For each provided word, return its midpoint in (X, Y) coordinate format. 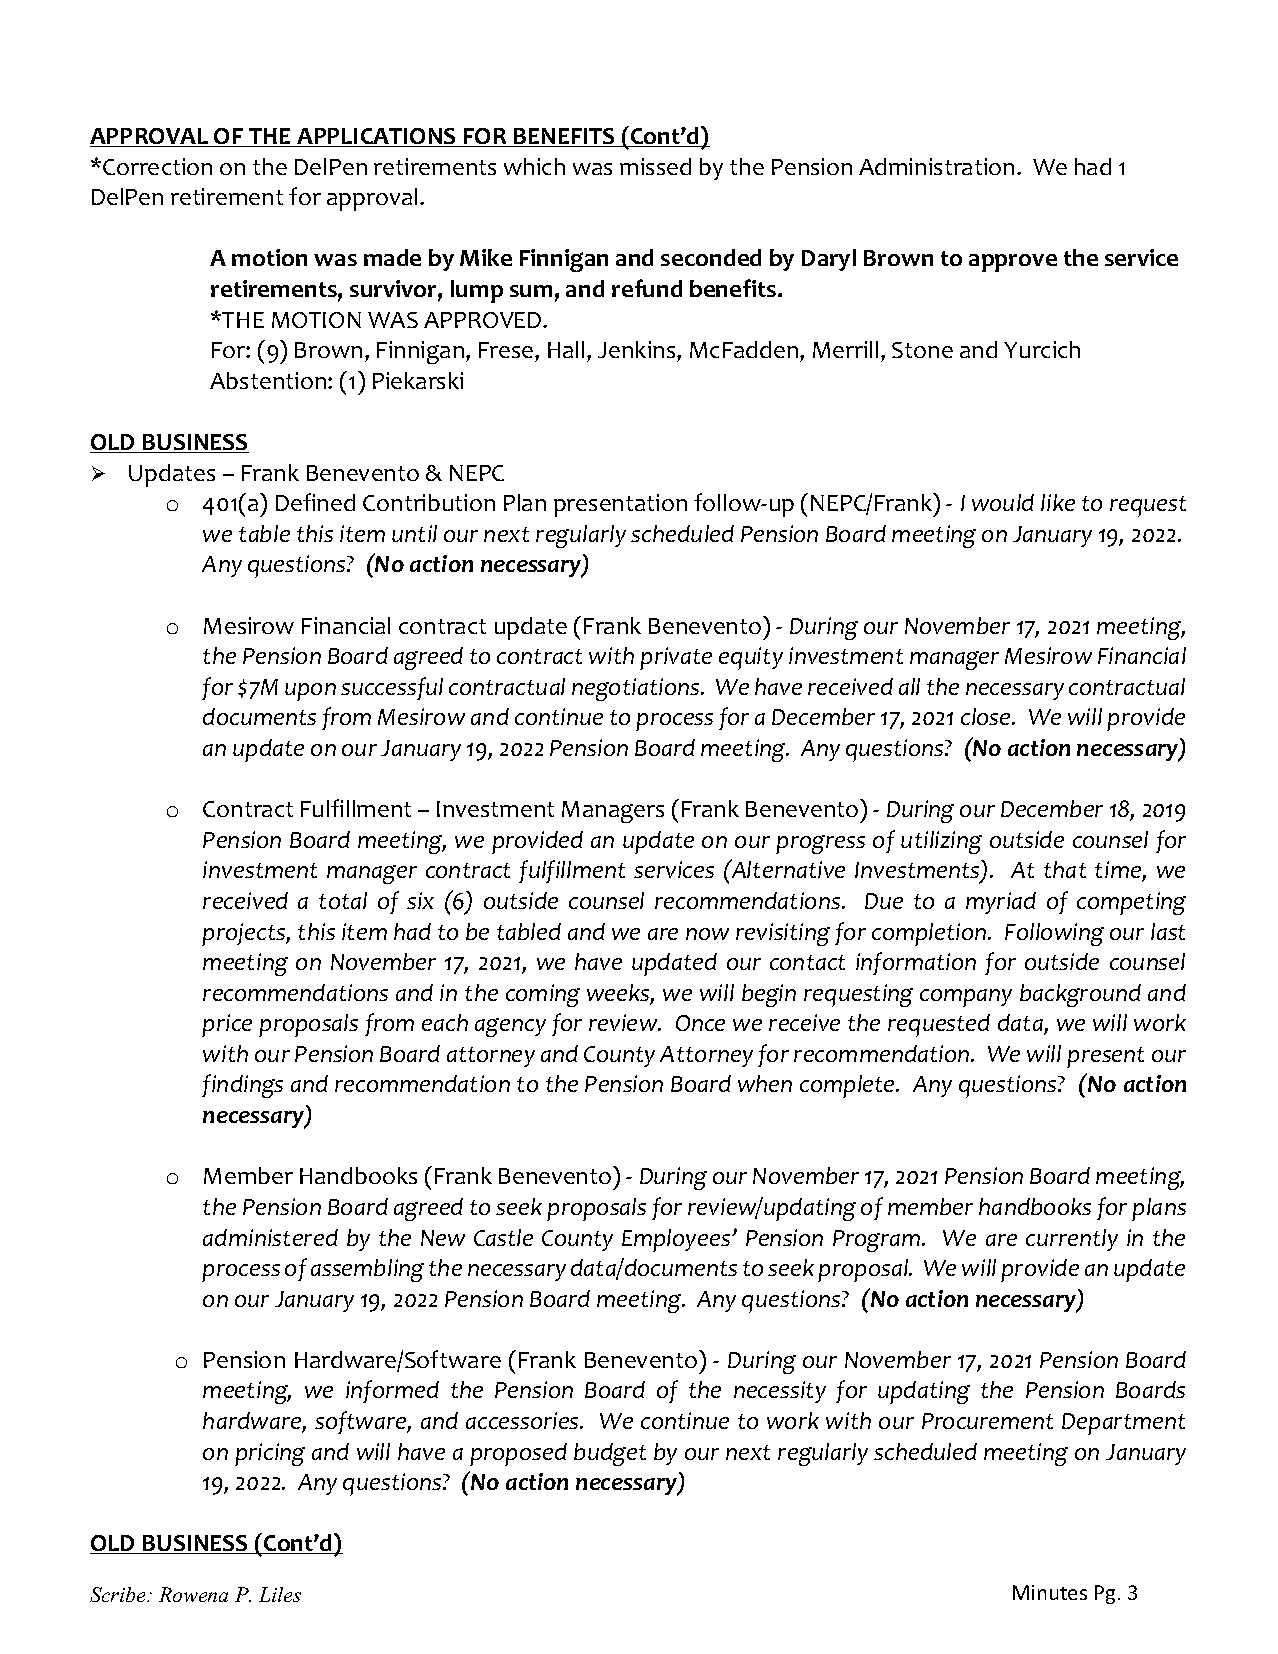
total (343, 900)
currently (1072, 1240)
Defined (315, 502)
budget (610, 1454)
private (676, 658)
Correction (157, 166)
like (1058, 502)
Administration (936, 166)
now (707, 934)
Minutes (1050, 1592)
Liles (280, 1594)
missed (655, 166)
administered (270, 1237)
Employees (677, 1240)
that (1065, 869)
